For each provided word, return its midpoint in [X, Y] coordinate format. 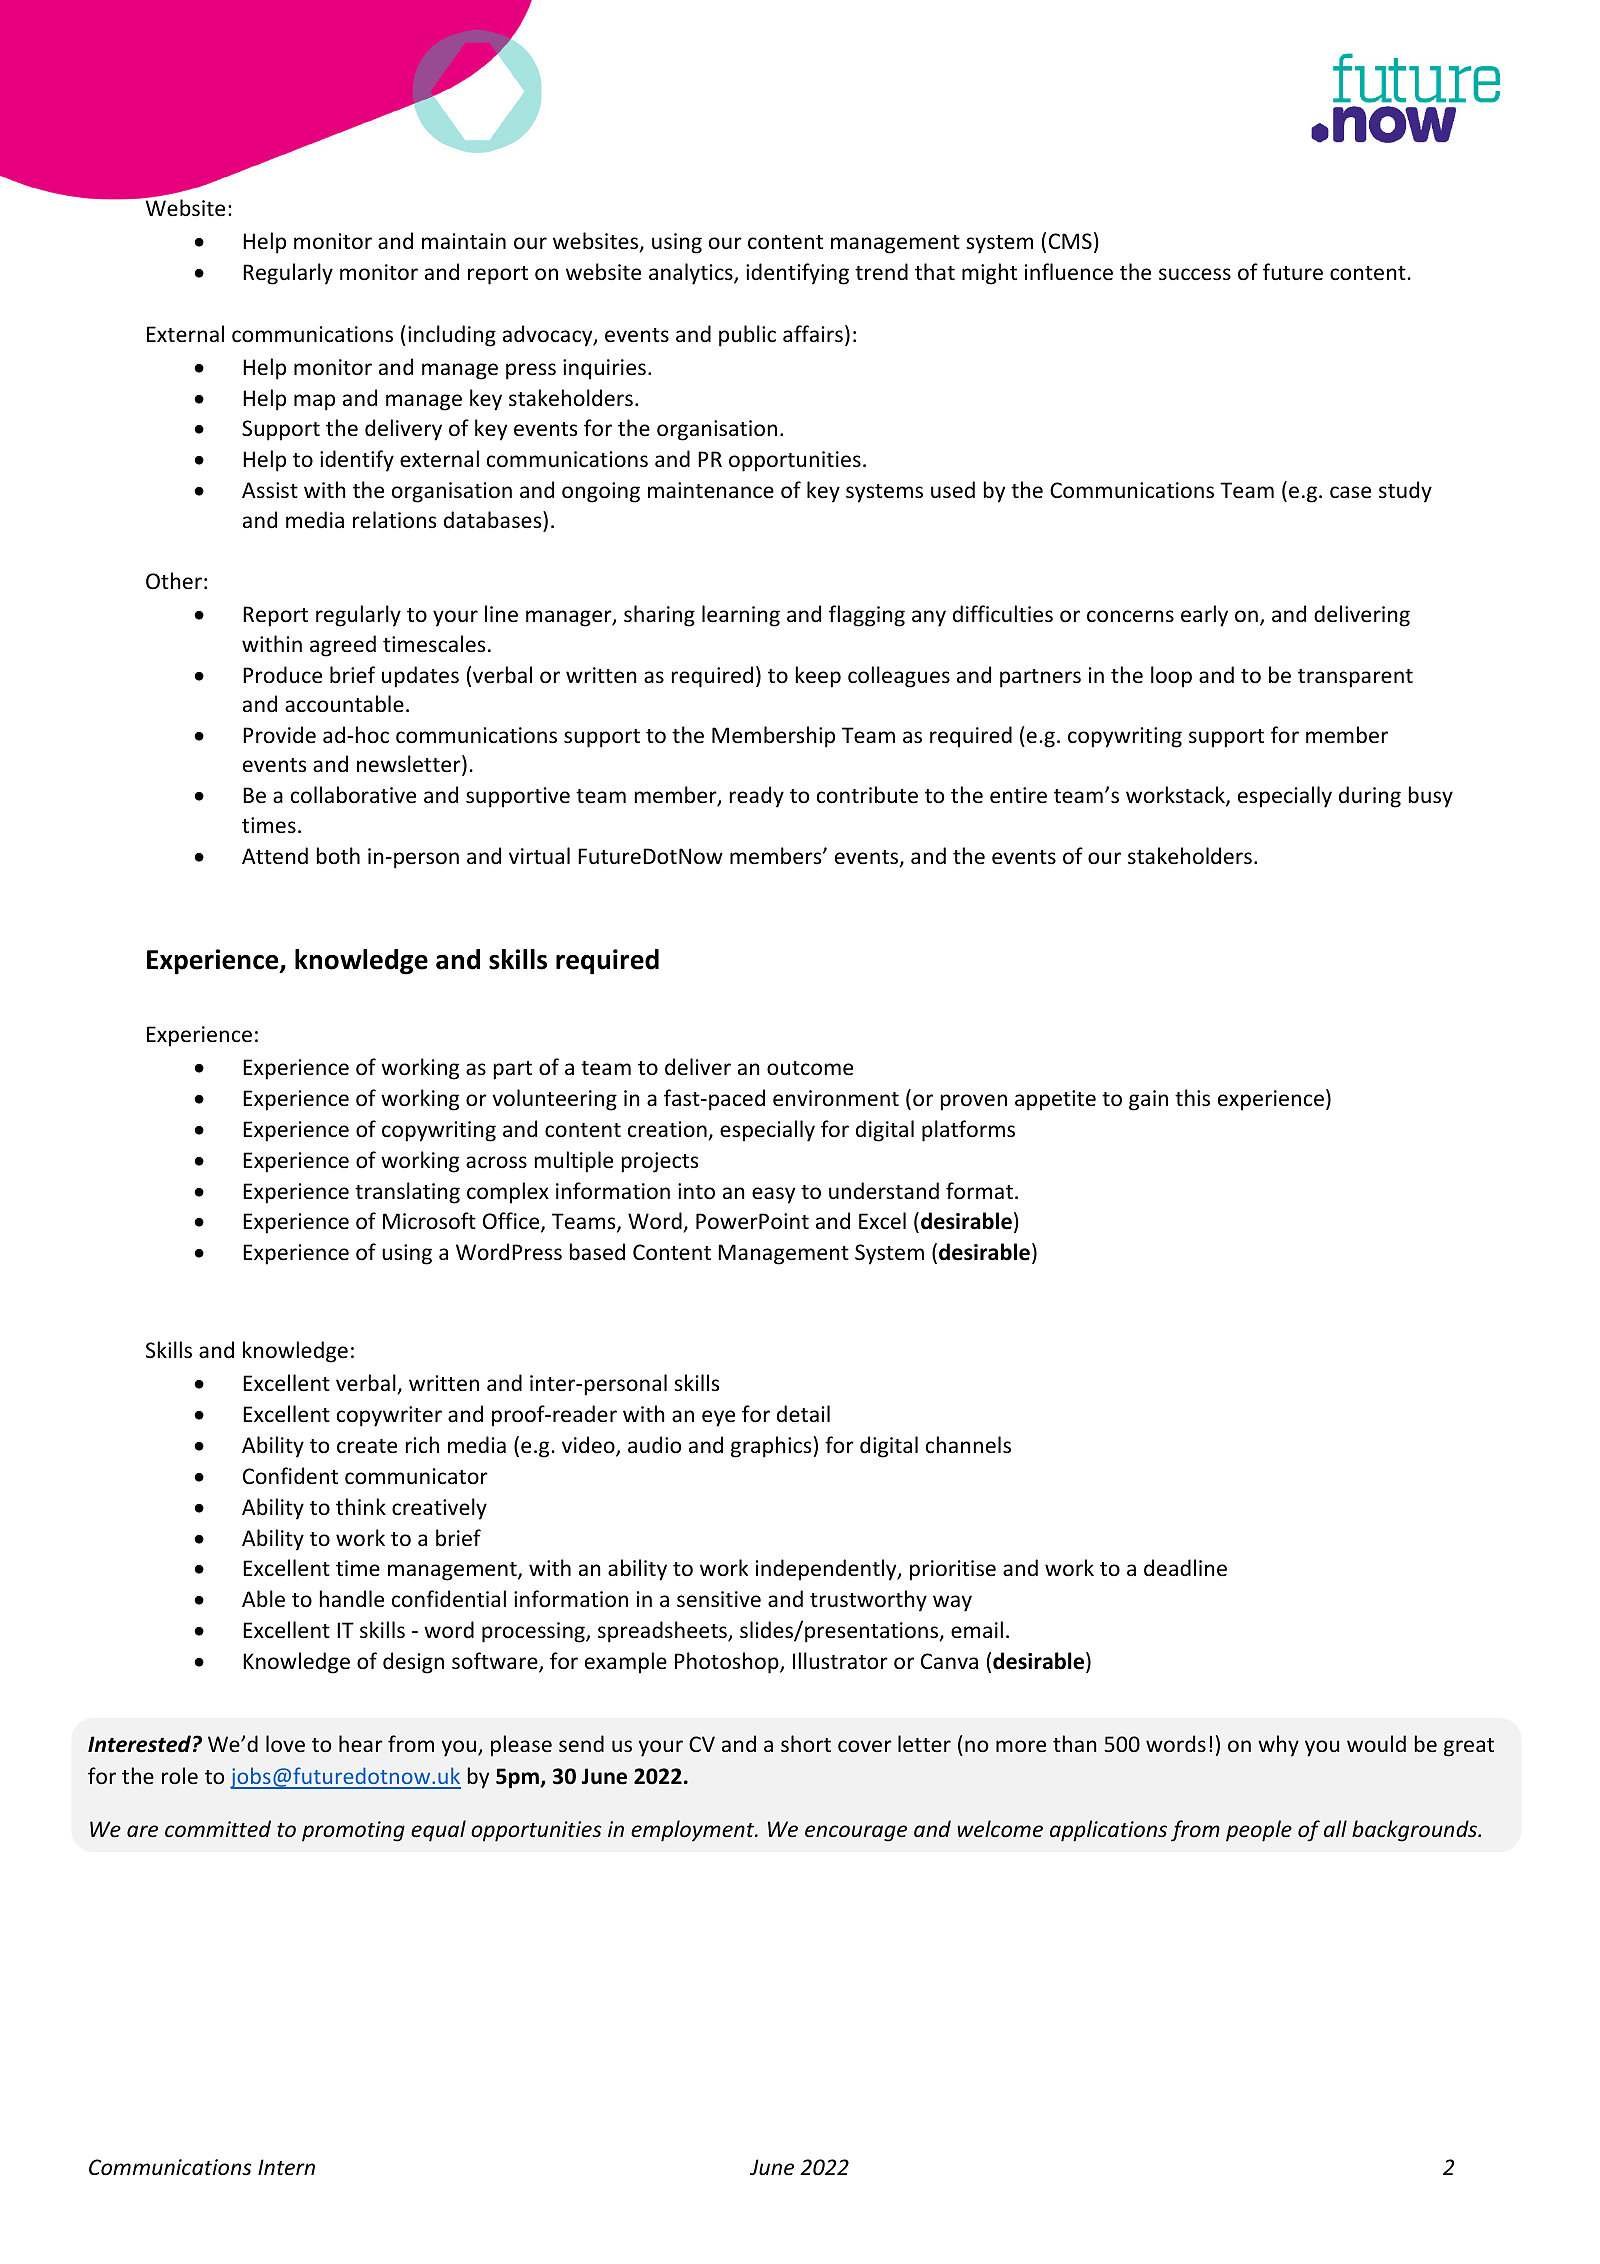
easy [773, 1195]
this [1192, 1098]
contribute [867, 795]
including [452, 336]
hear [361, 1743]
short [806, 1743]
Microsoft [429, 1221]
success [1195, 274]
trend [881, 272]
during [1370, 797]
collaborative [353, 795]
